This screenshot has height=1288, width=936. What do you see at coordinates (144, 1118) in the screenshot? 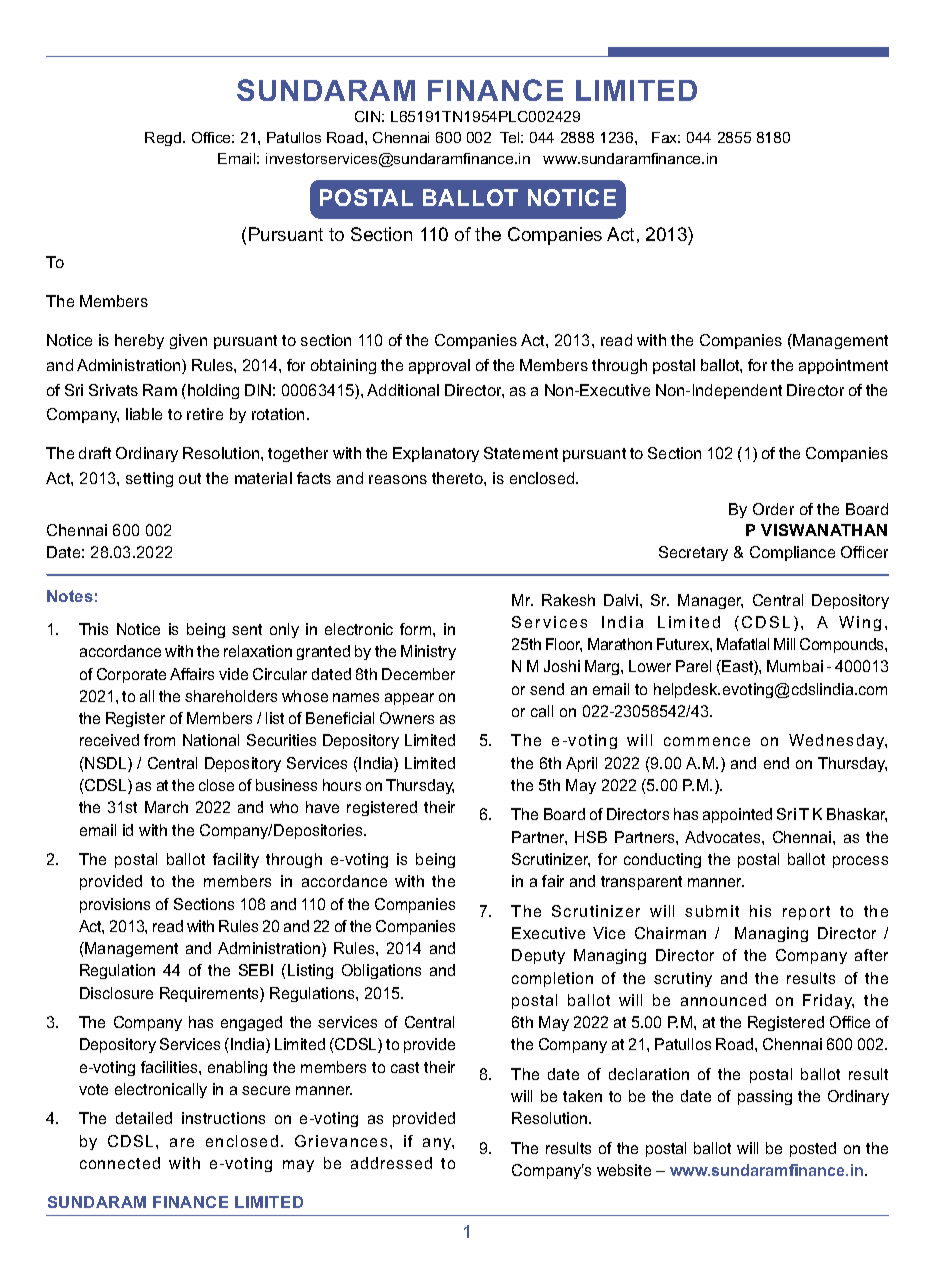
I see `detailed` at bounding box center [144, 1118].
